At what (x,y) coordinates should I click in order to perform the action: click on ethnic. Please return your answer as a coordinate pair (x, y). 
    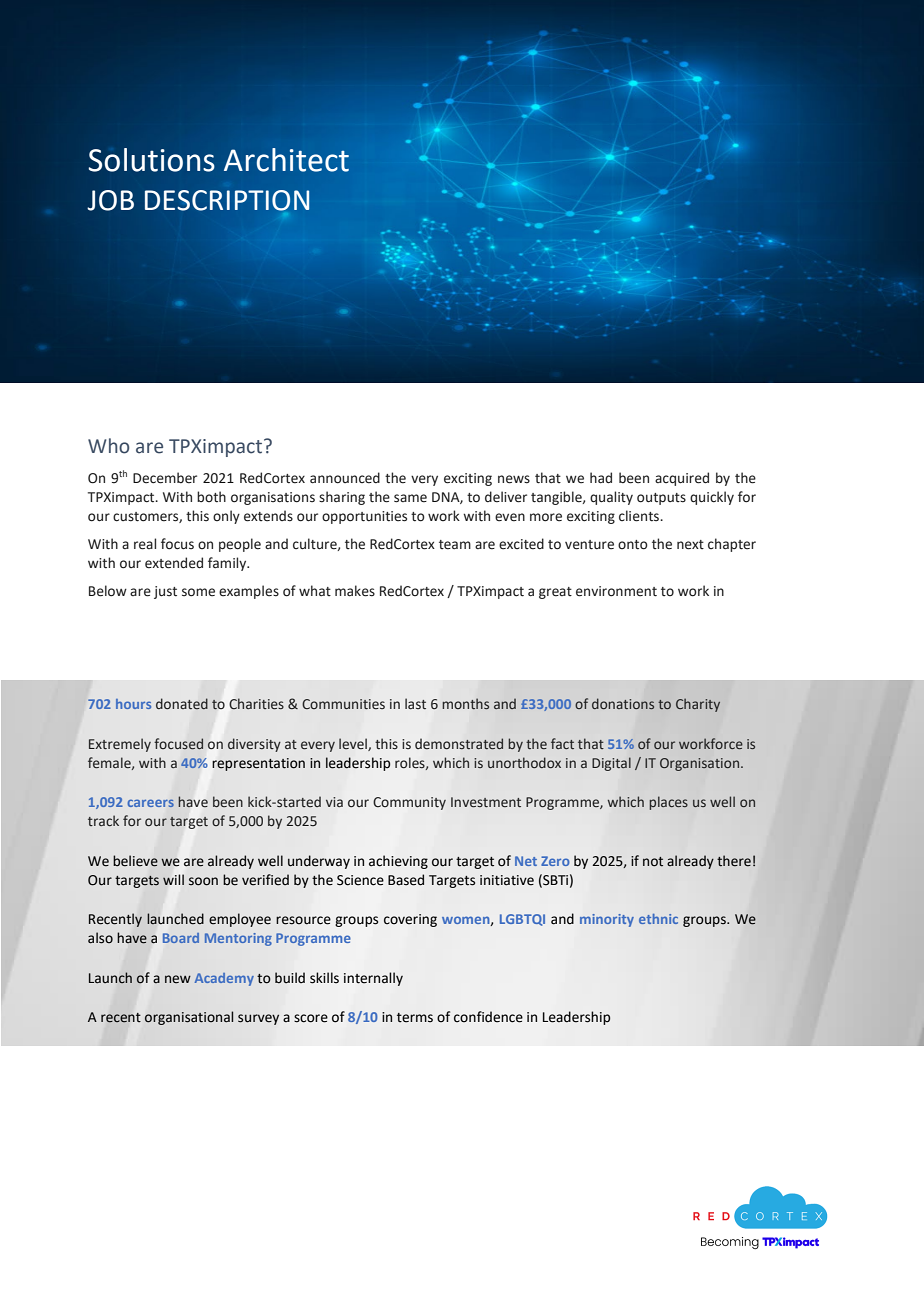
    Looking at the image, I should click on (658, 919).
